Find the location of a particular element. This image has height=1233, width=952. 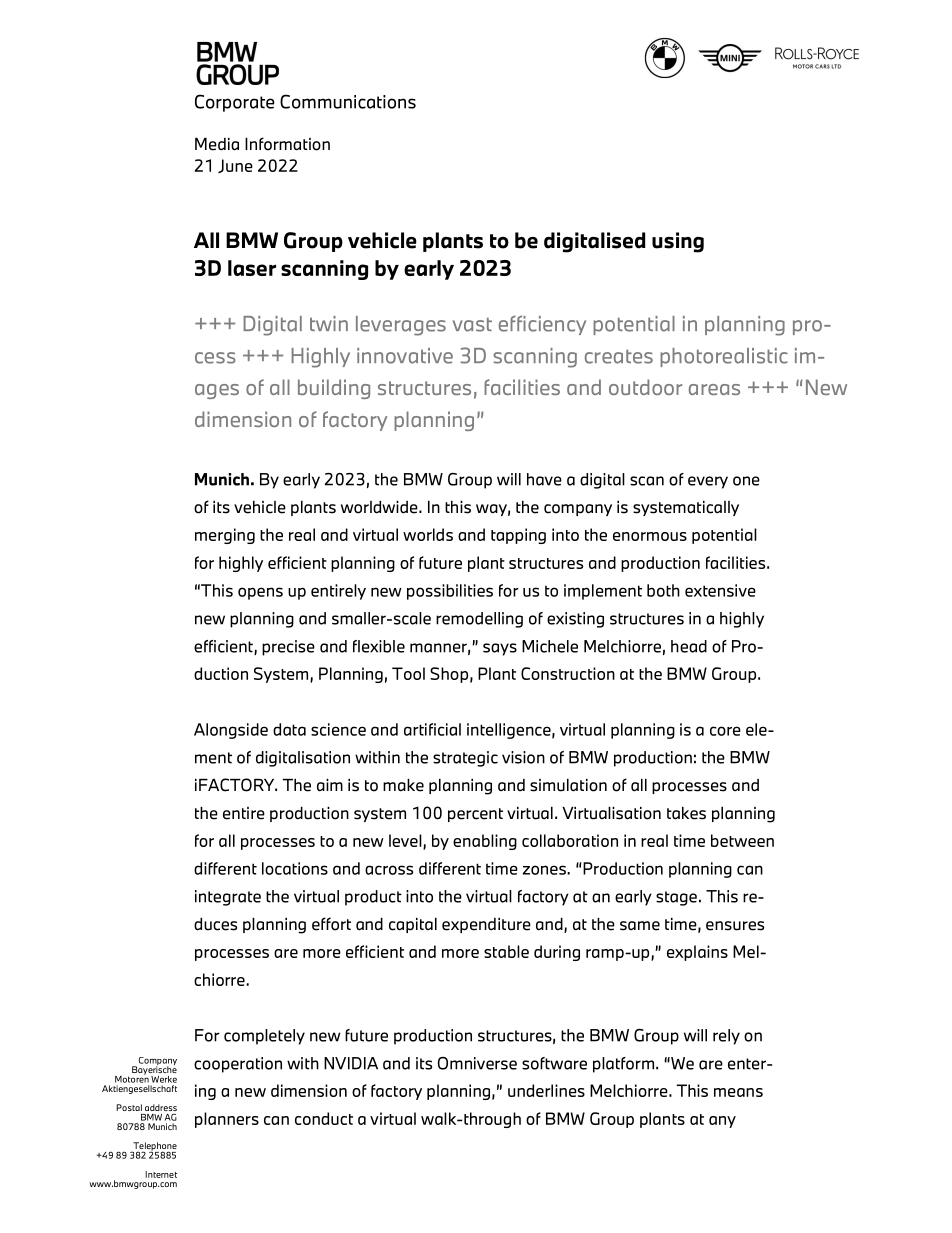

core is located at coordinates (725, 731).
